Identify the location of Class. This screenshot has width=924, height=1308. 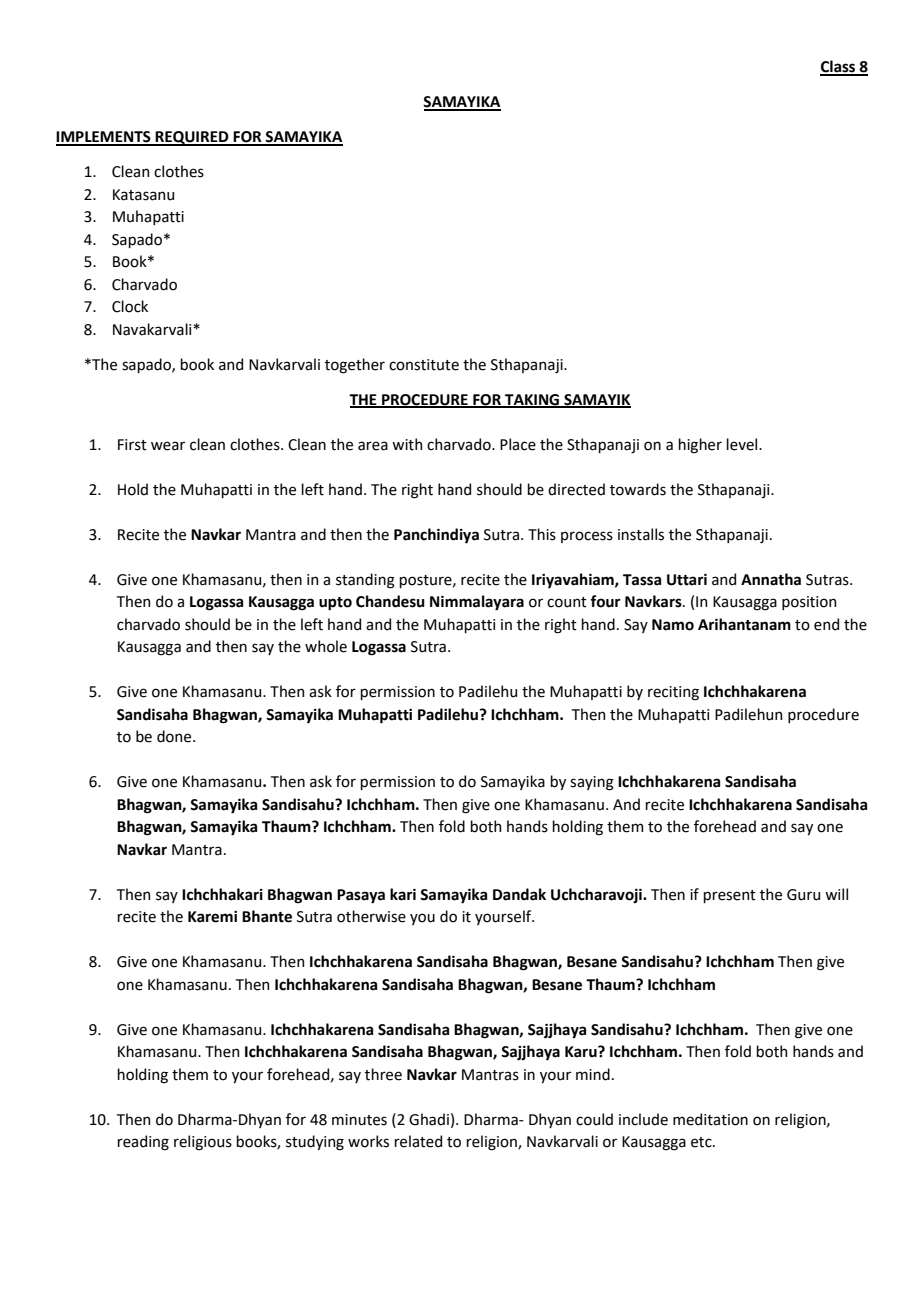
(839, 67).
